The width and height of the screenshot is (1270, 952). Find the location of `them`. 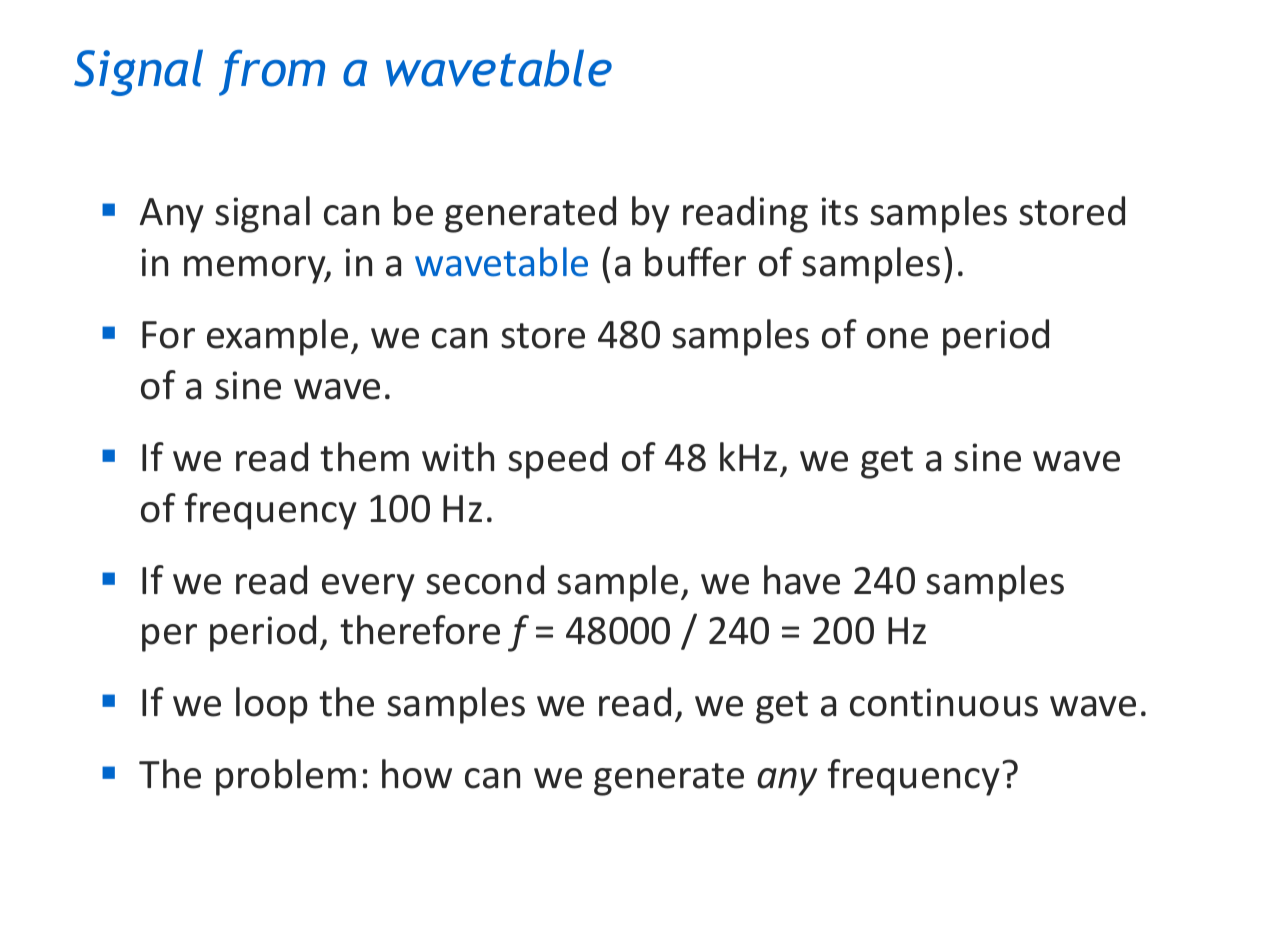

them is located at coordinates (364, 457).
